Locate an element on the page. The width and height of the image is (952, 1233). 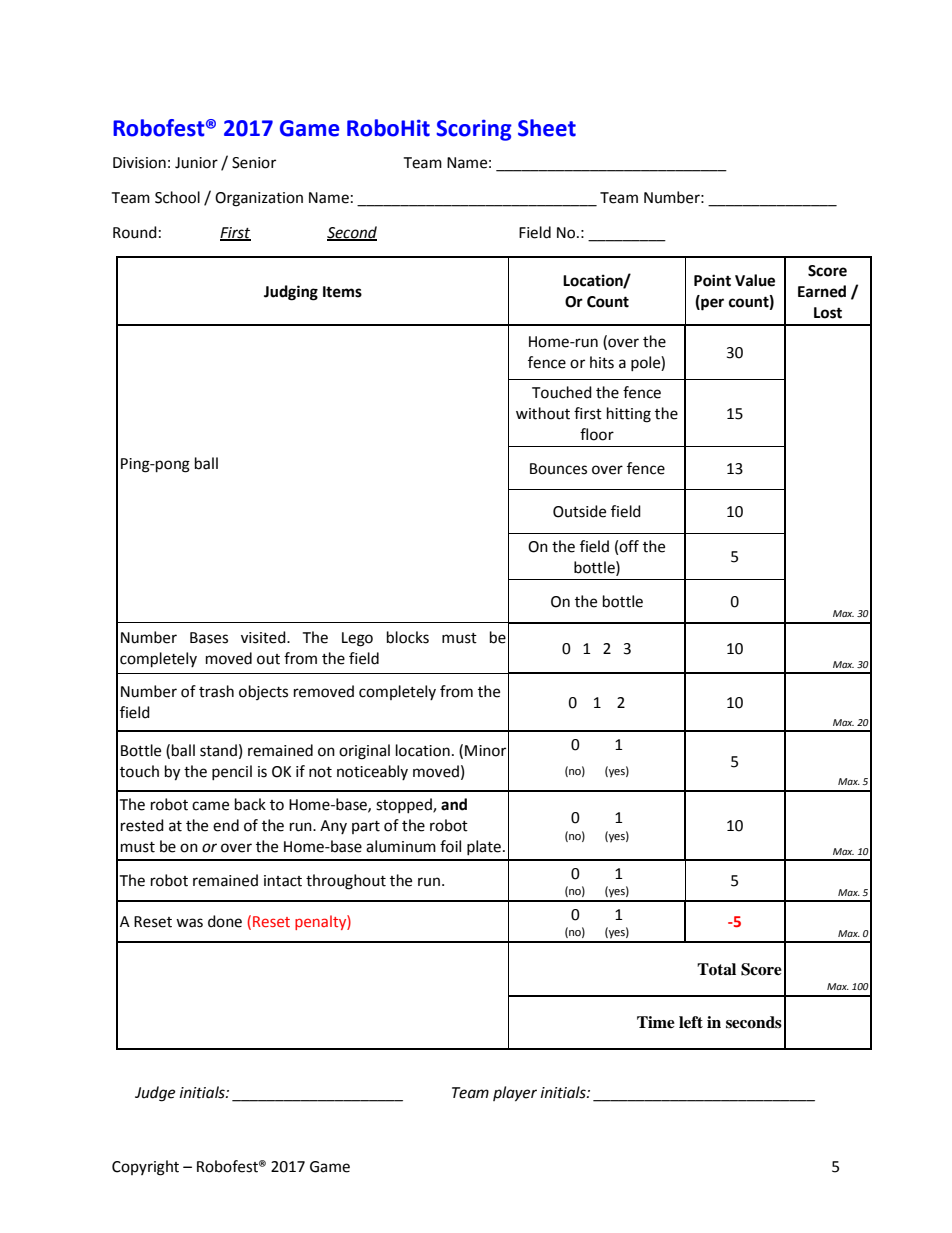
Value is located at coordinates (755, 280).
